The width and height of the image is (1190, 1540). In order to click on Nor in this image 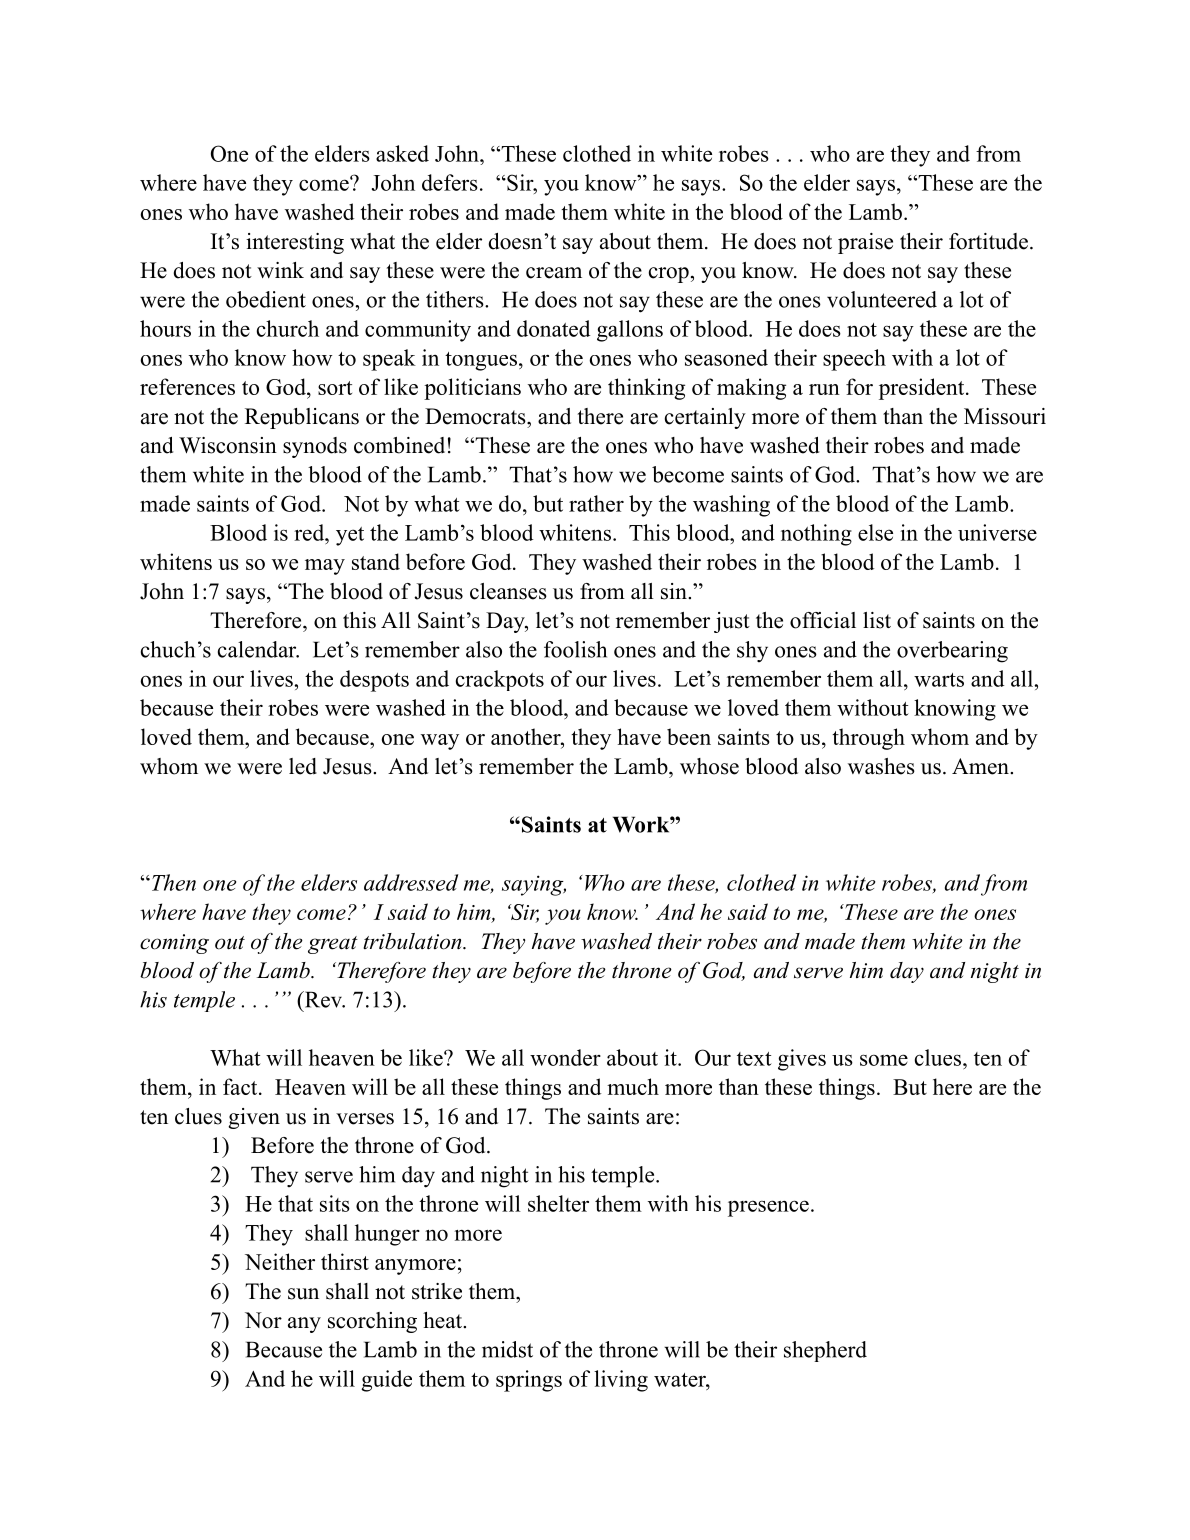, I will do `click(263, 1320)`.
